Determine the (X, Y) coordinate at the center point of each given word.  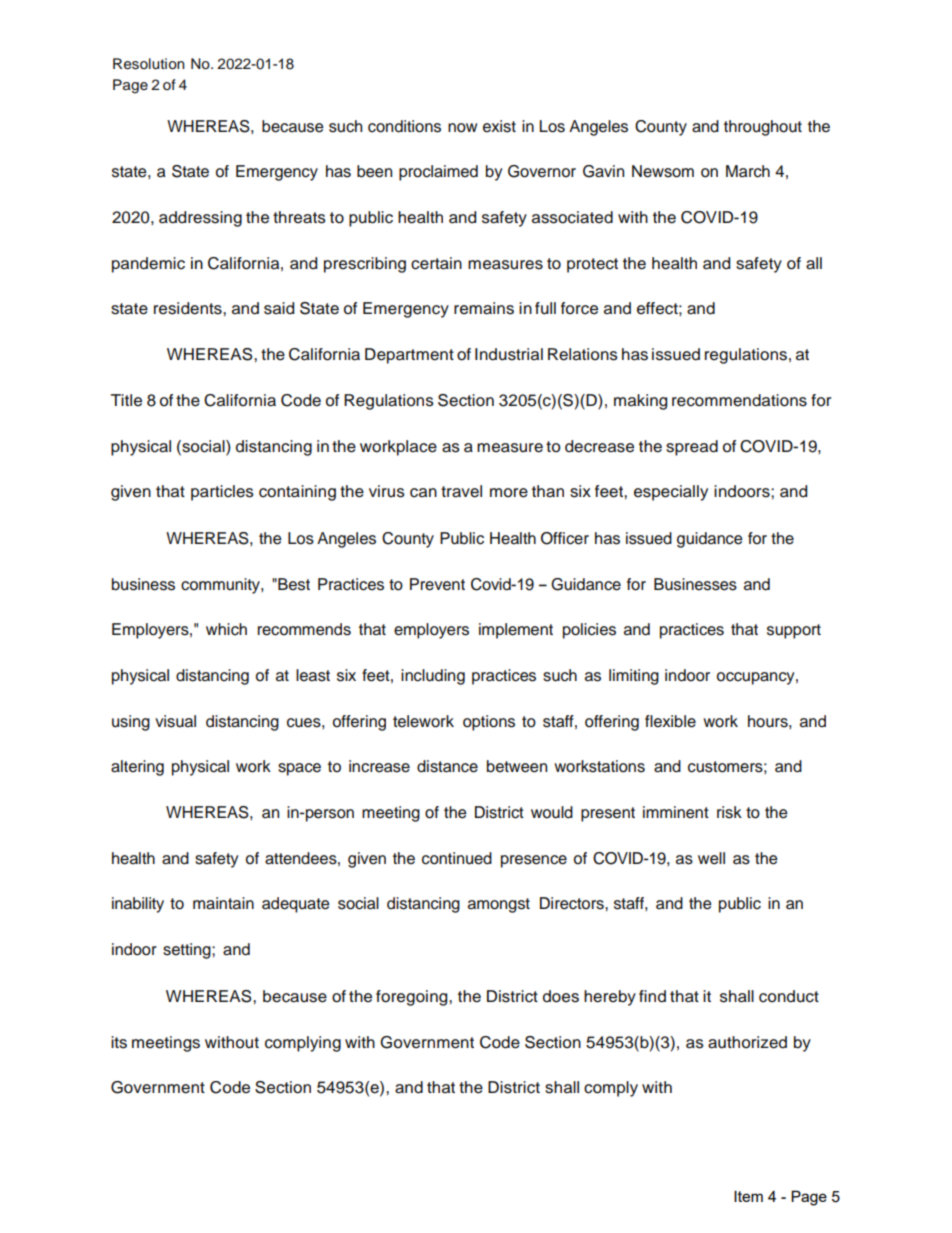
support (794, 631)
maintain (223, 903)
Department (409, 356)
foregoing (413, 998)
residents (189, 308)
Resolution (149, 64)
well (711, 858)
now (462, 128)
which (226, 629)
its (119, 1042)
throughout (763, 128)
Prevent (437, 584)
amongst (499, 905)
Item (748, 1196)
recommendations (739, 400)
